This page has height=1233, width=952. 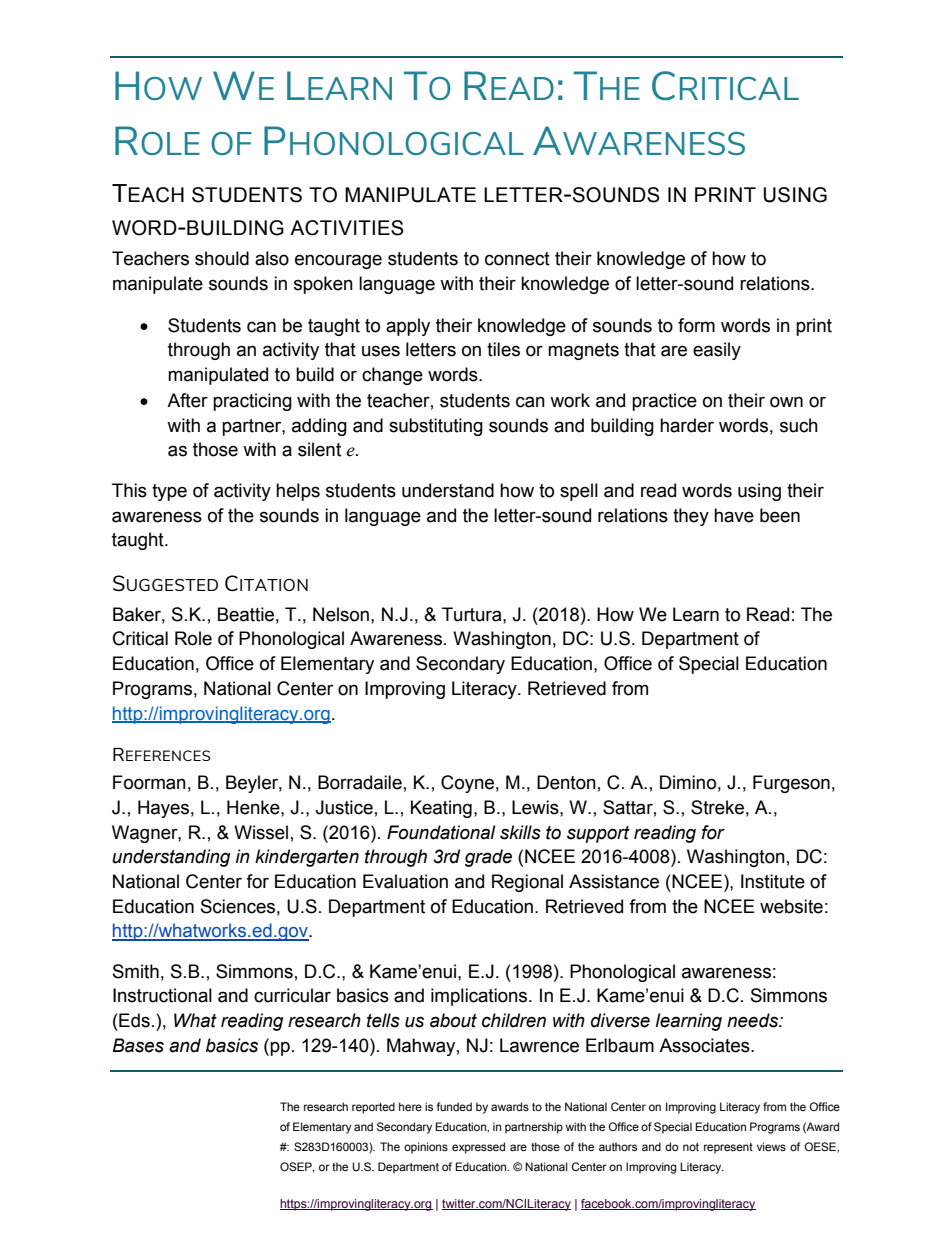 I want to click on form, so click(x=696, y=325).
